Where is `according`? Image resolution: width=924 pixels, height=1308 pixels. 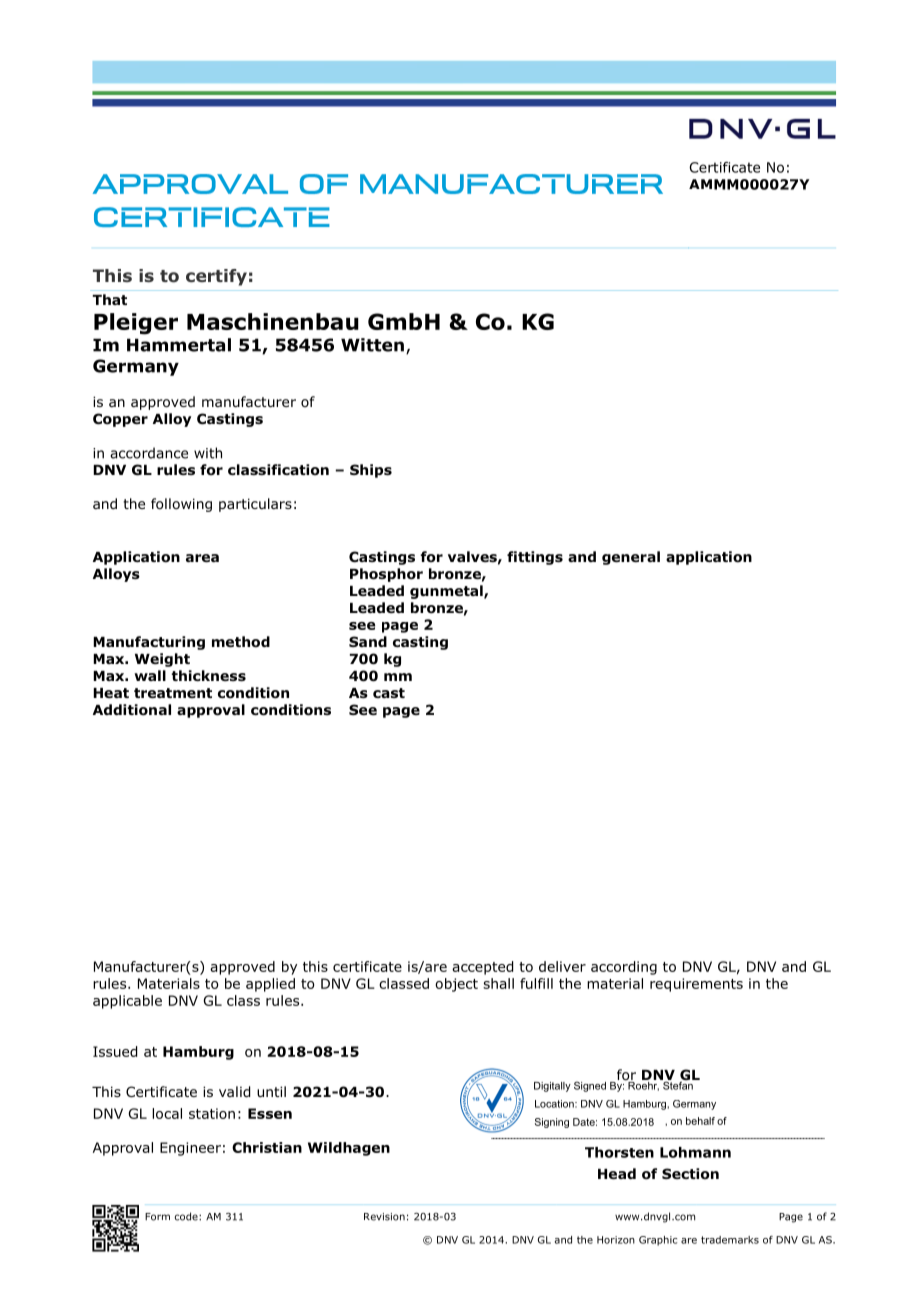
according is located at coordinates (624, 968).
